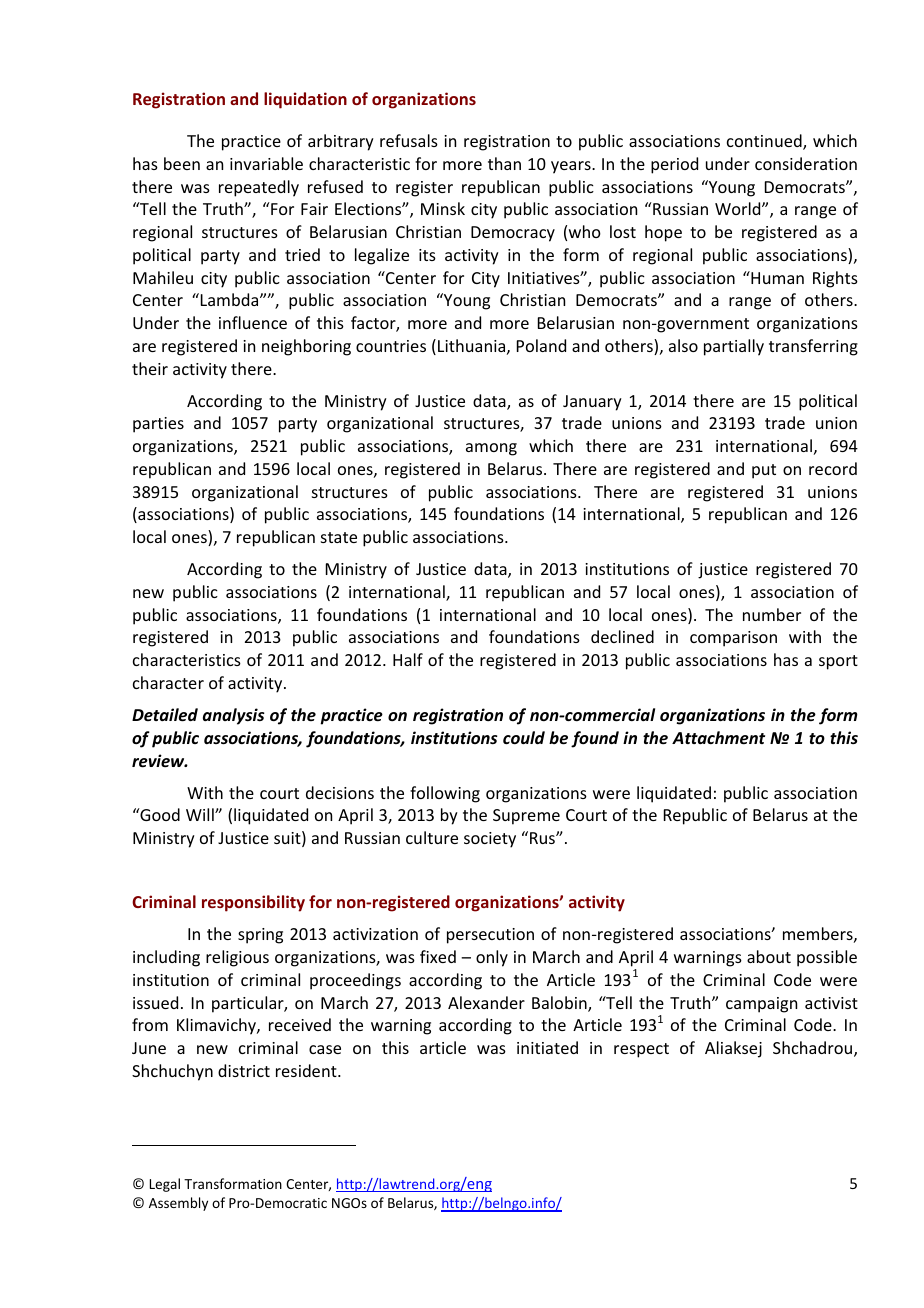  I want to click on initiated, so click(547, 1047).
